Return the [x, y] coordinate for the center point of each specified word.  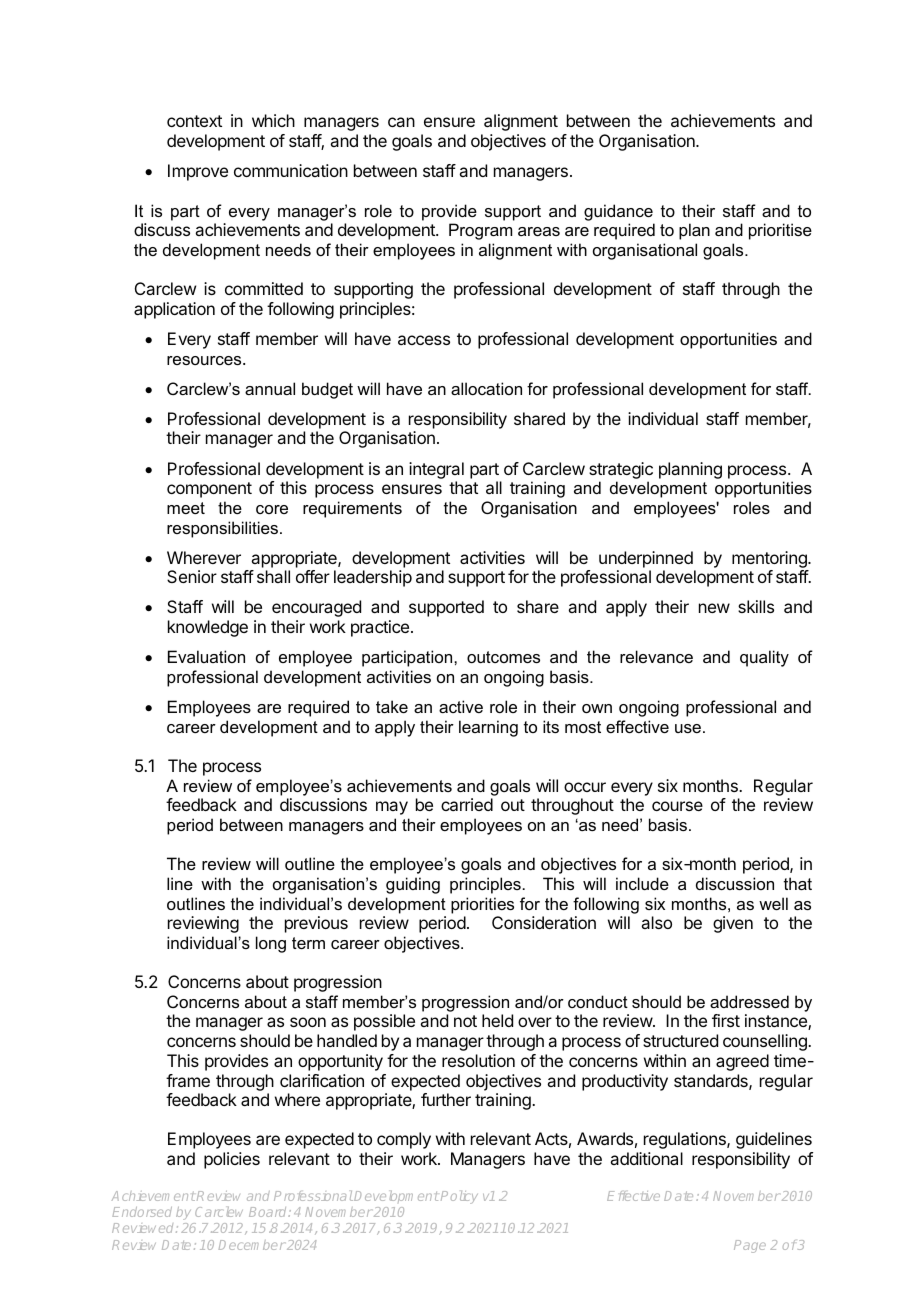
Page [750, 1246]
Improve [198, 172]
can [401, 122]
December [252, 1245]
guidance [618, 212]
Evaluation [206, 656]
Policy [459, 1197]
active [461, 706]
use [688, 728]
